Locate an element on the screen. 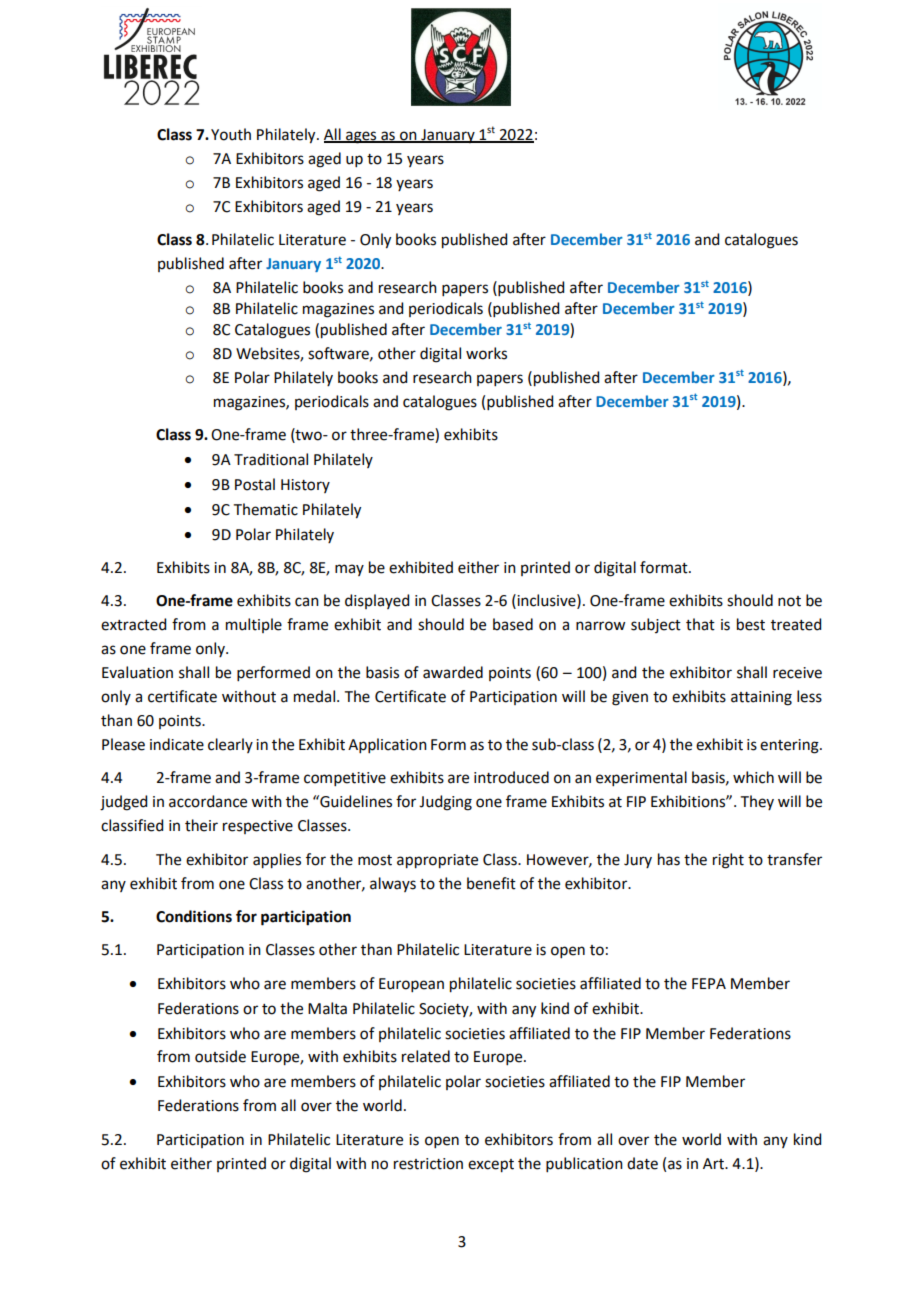  that is located at coordinates (700, 624).
